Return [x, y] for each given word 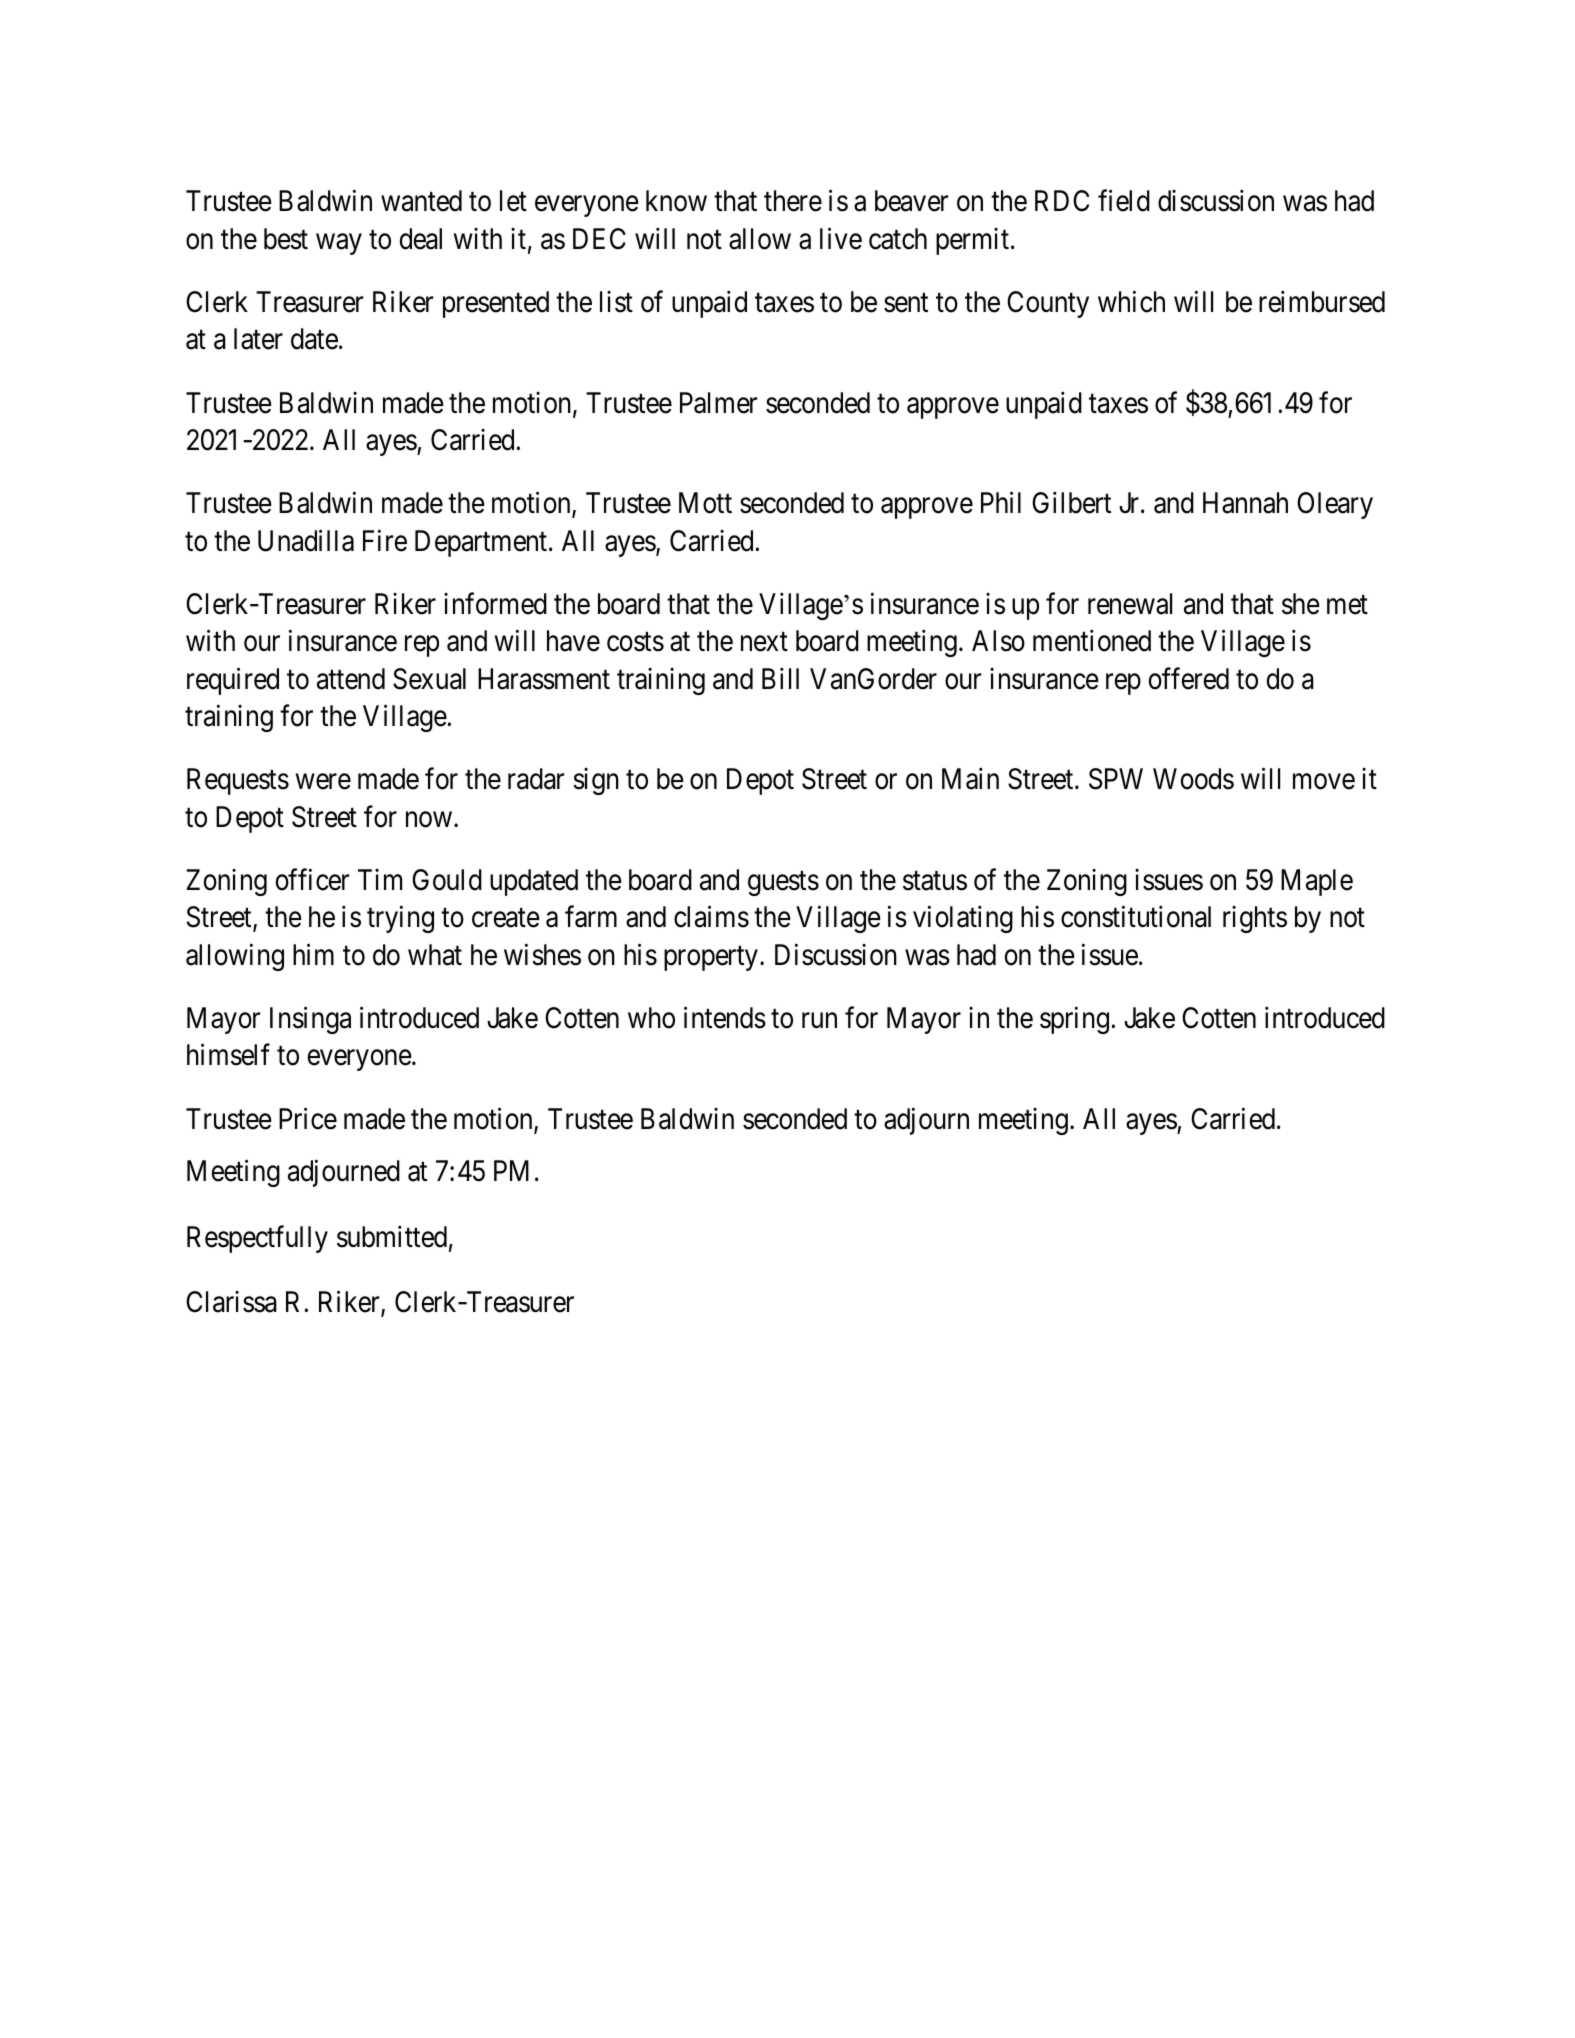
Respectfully [257, 1239]
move [1324, 782]
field [1124, 201]
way [339, 244]
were [323, 782]
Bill [780, 678]
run [819, 1020]
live [841, 238]
